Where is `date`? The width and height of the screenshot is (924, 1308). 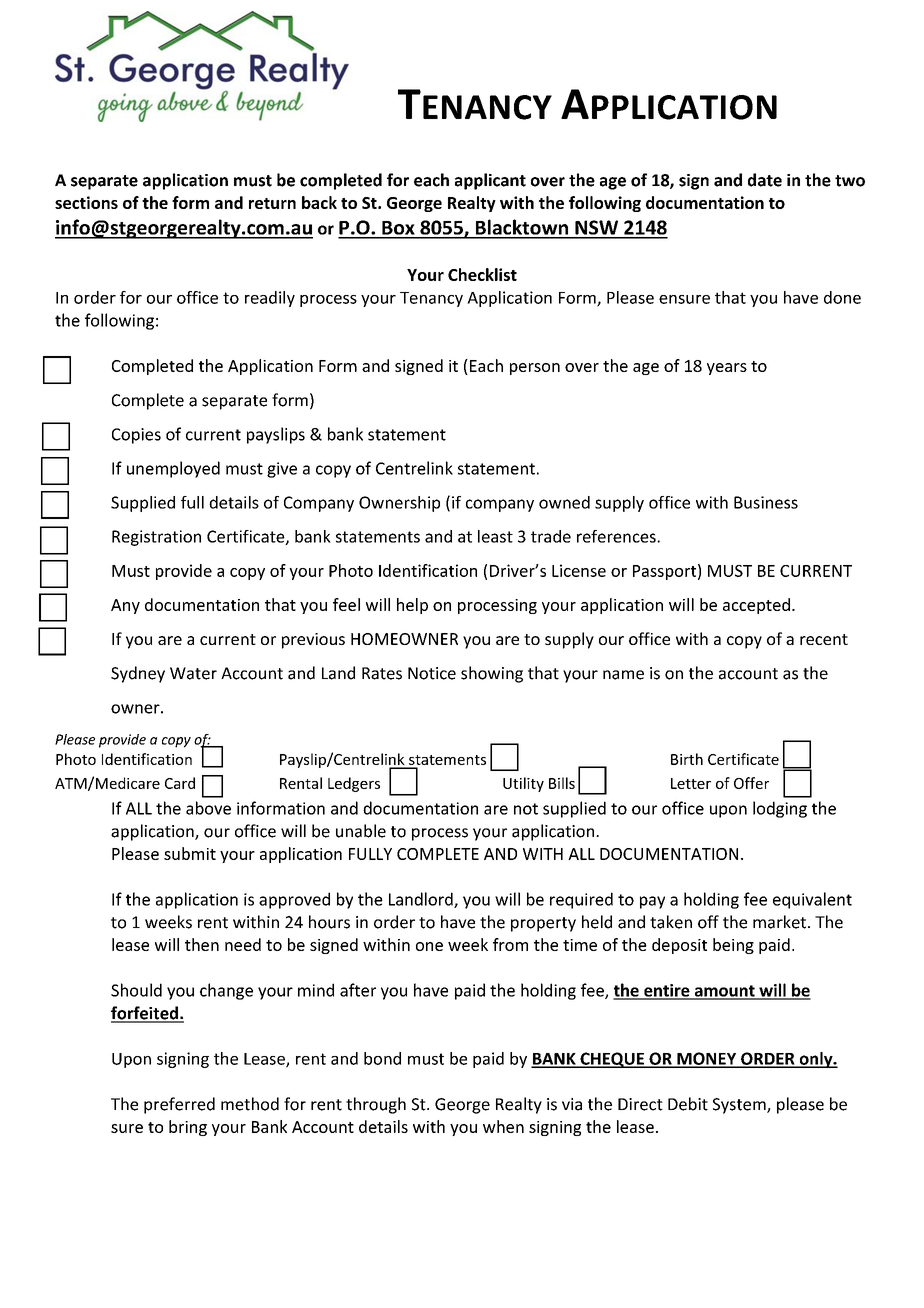
date is located at coordinates (765, 180).
